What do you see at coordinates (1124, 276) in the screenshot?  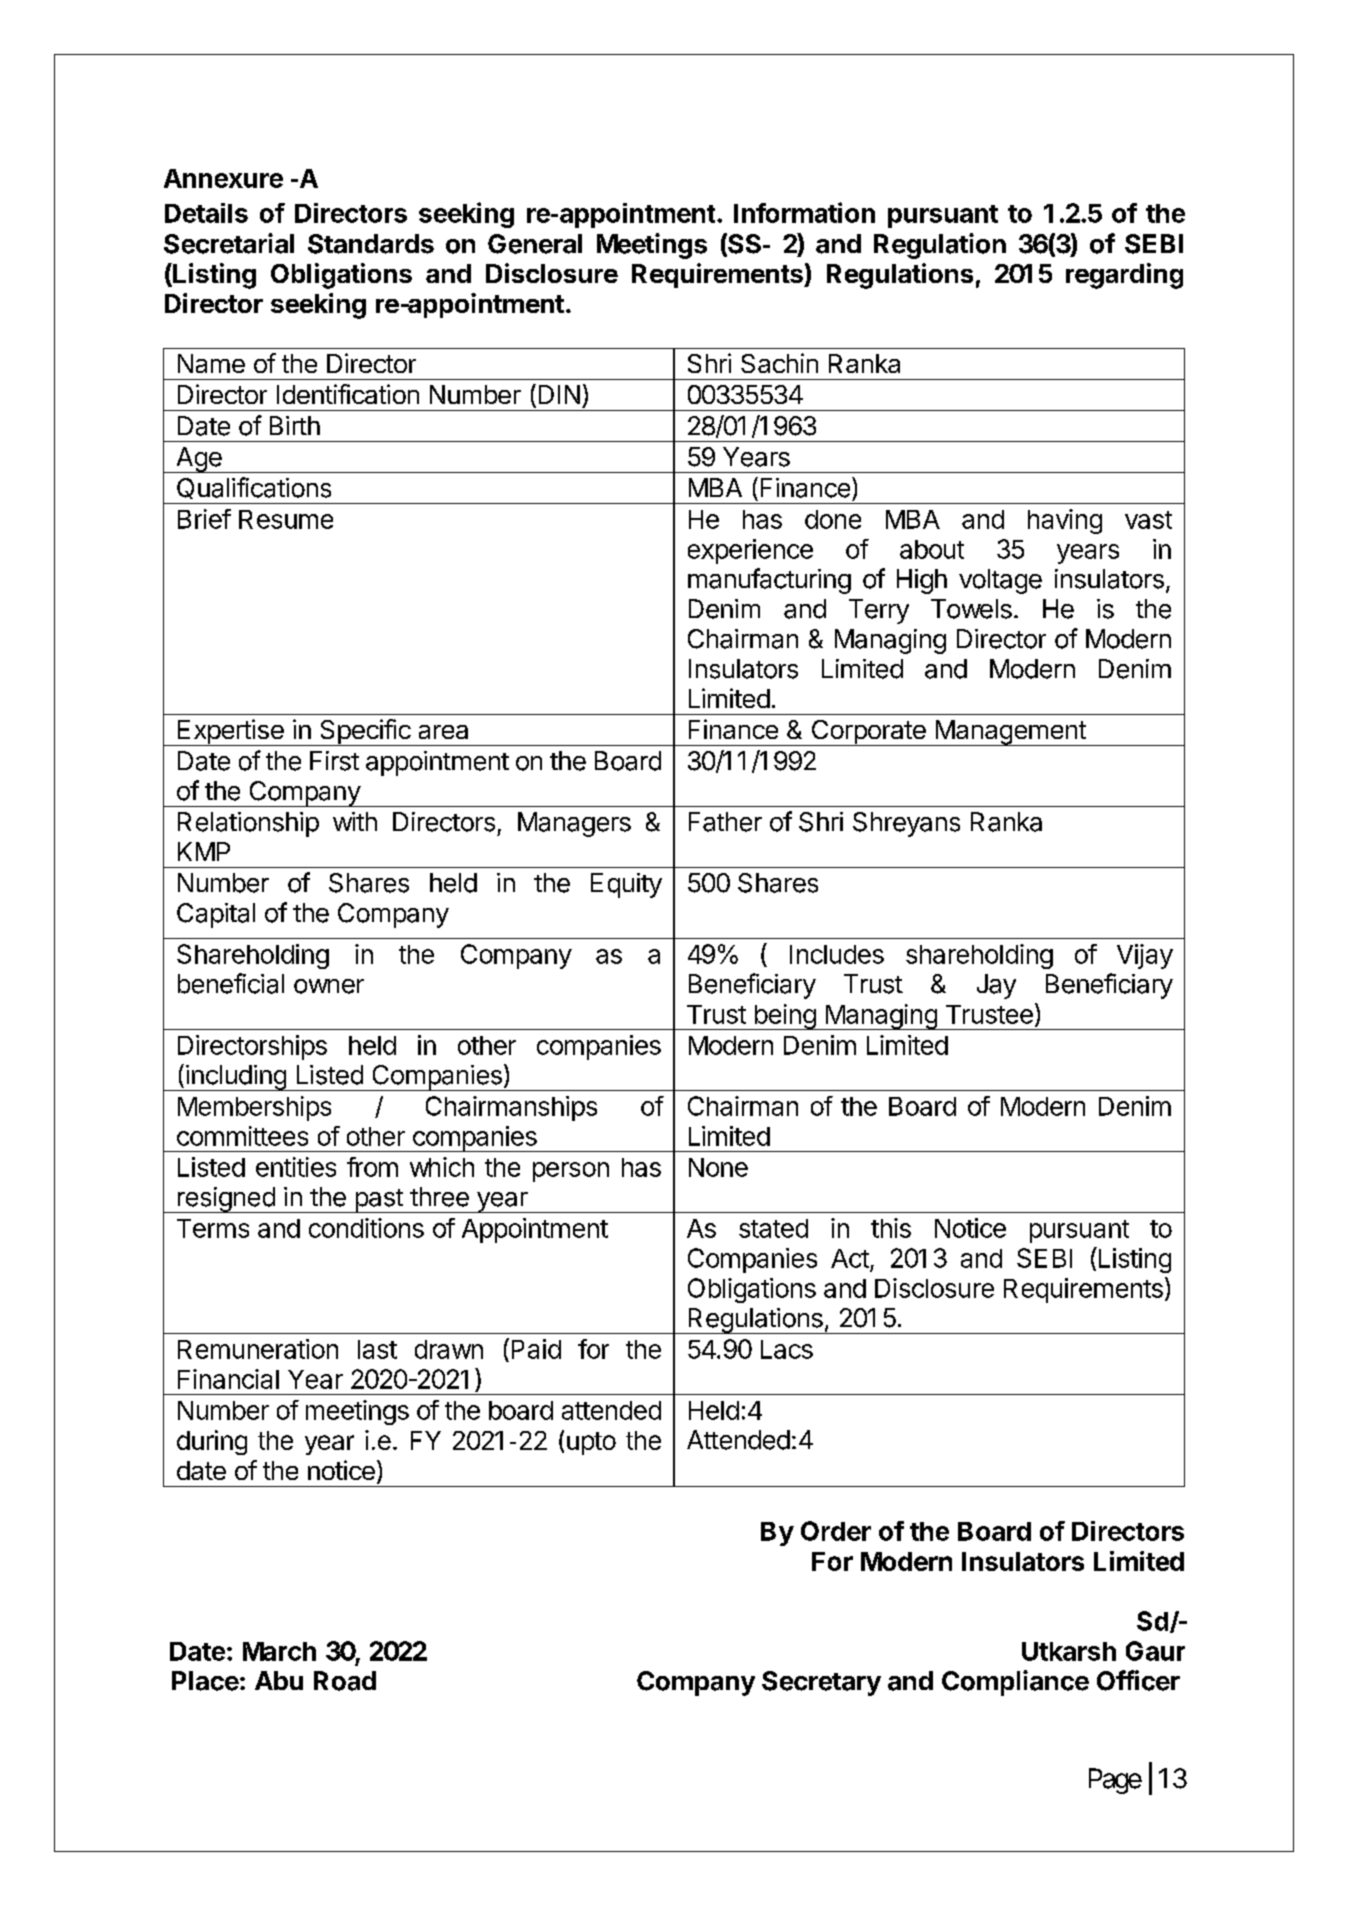 I see `regarding` at bounding box center [1124, 276].
